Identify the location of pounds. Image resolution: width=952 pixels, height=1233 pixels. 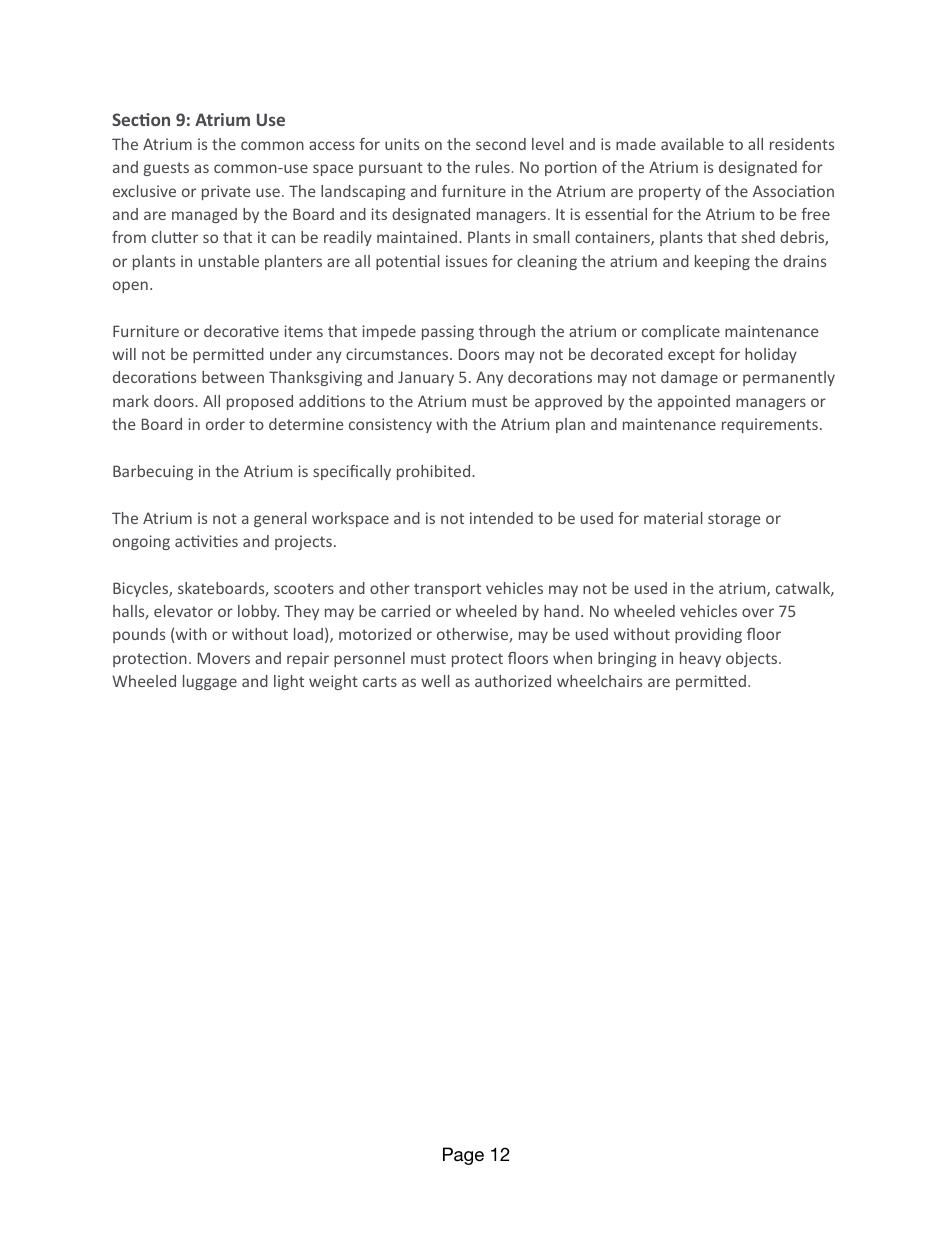
(139, 635).
